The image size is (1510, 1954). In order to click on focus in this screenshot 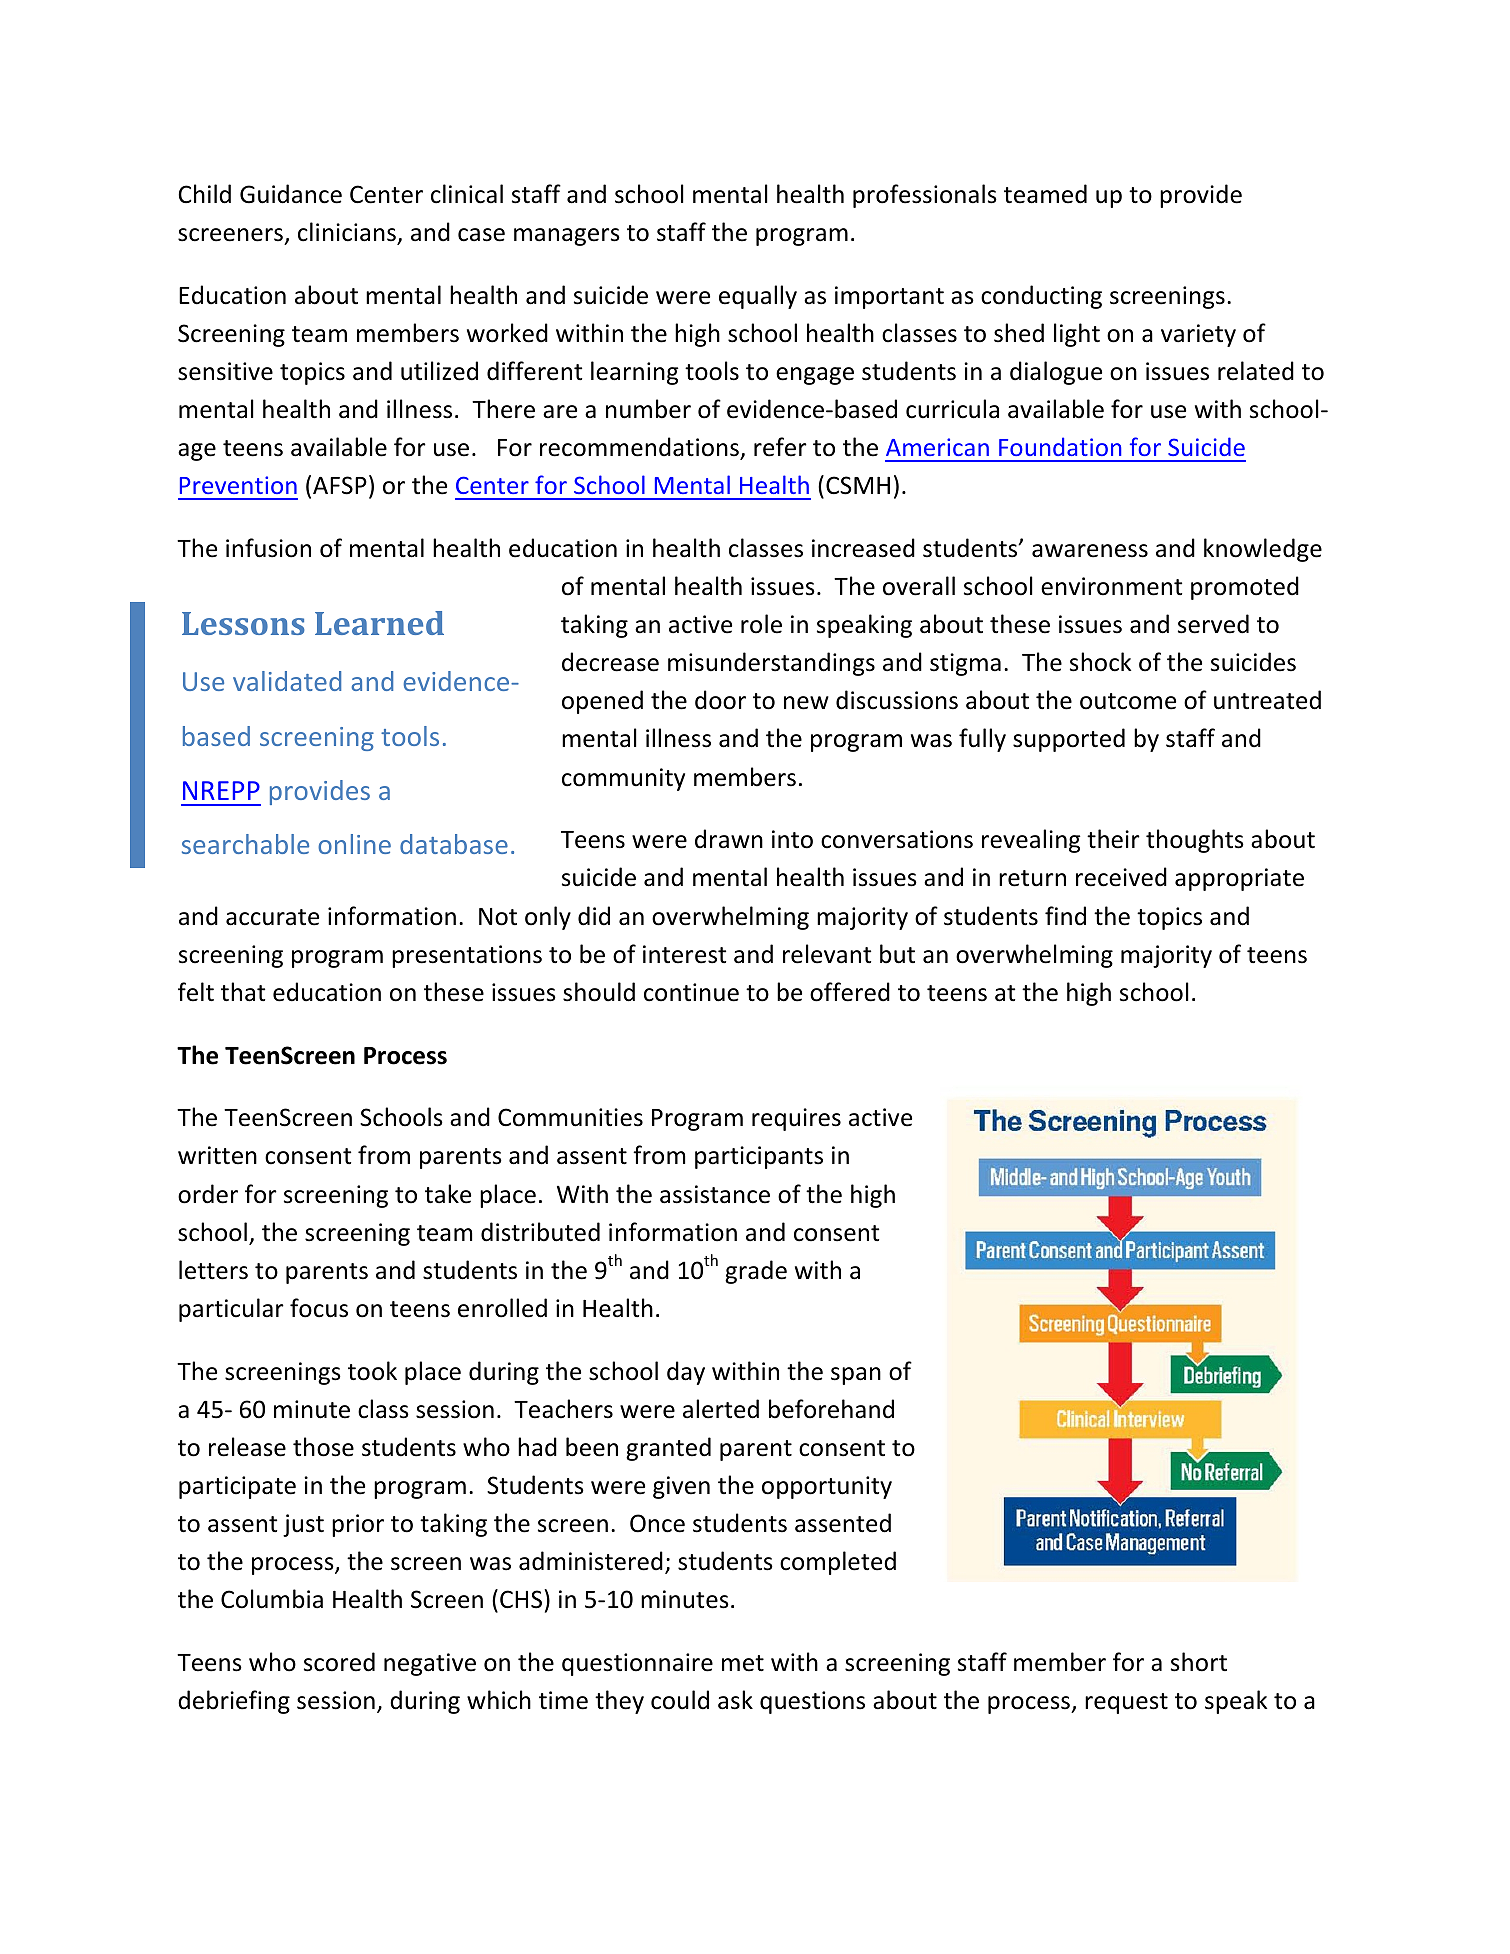, I will do `click(319, 1308)`.
